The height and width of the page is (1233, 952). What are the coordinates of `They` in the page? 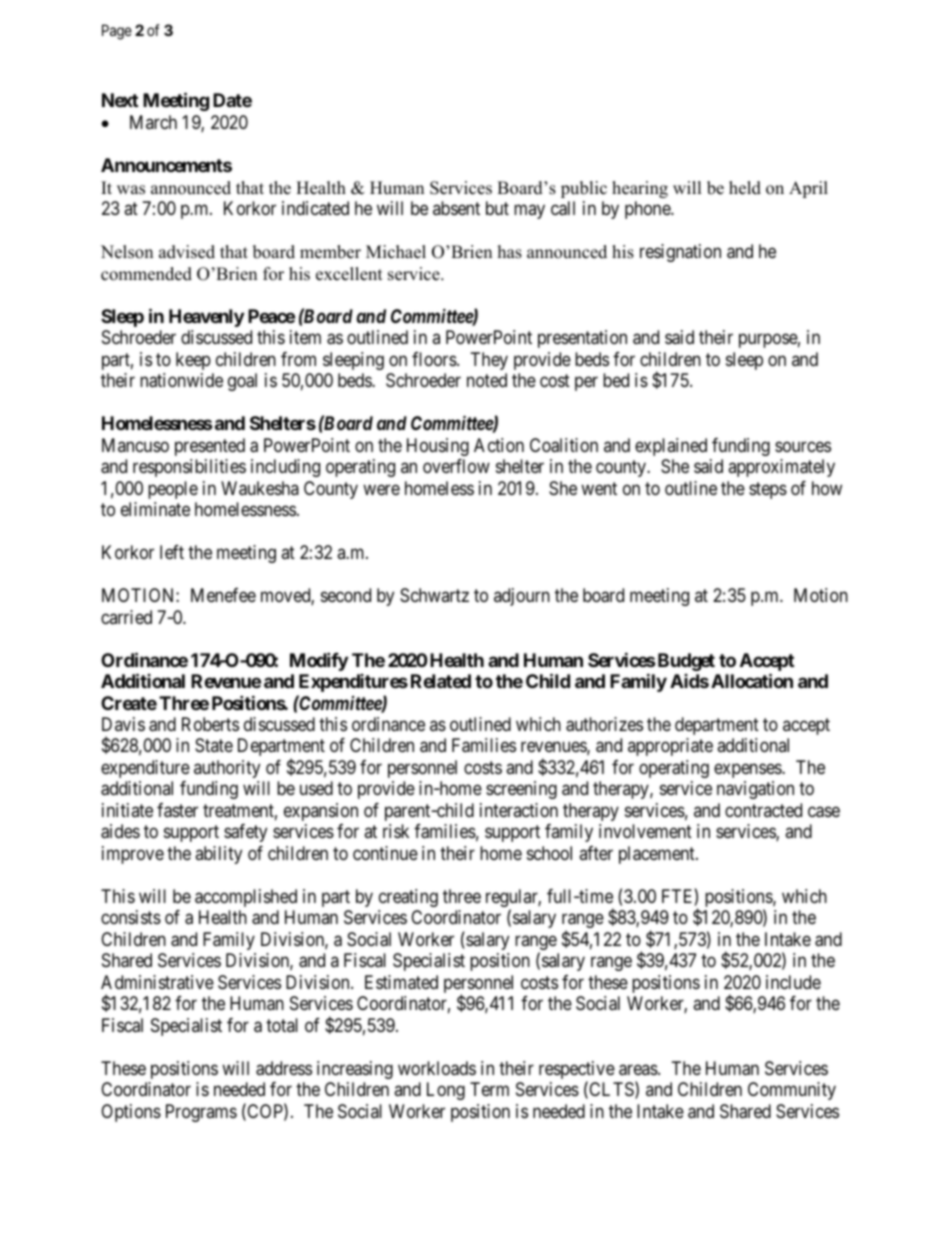 It's located at (489, 361).
